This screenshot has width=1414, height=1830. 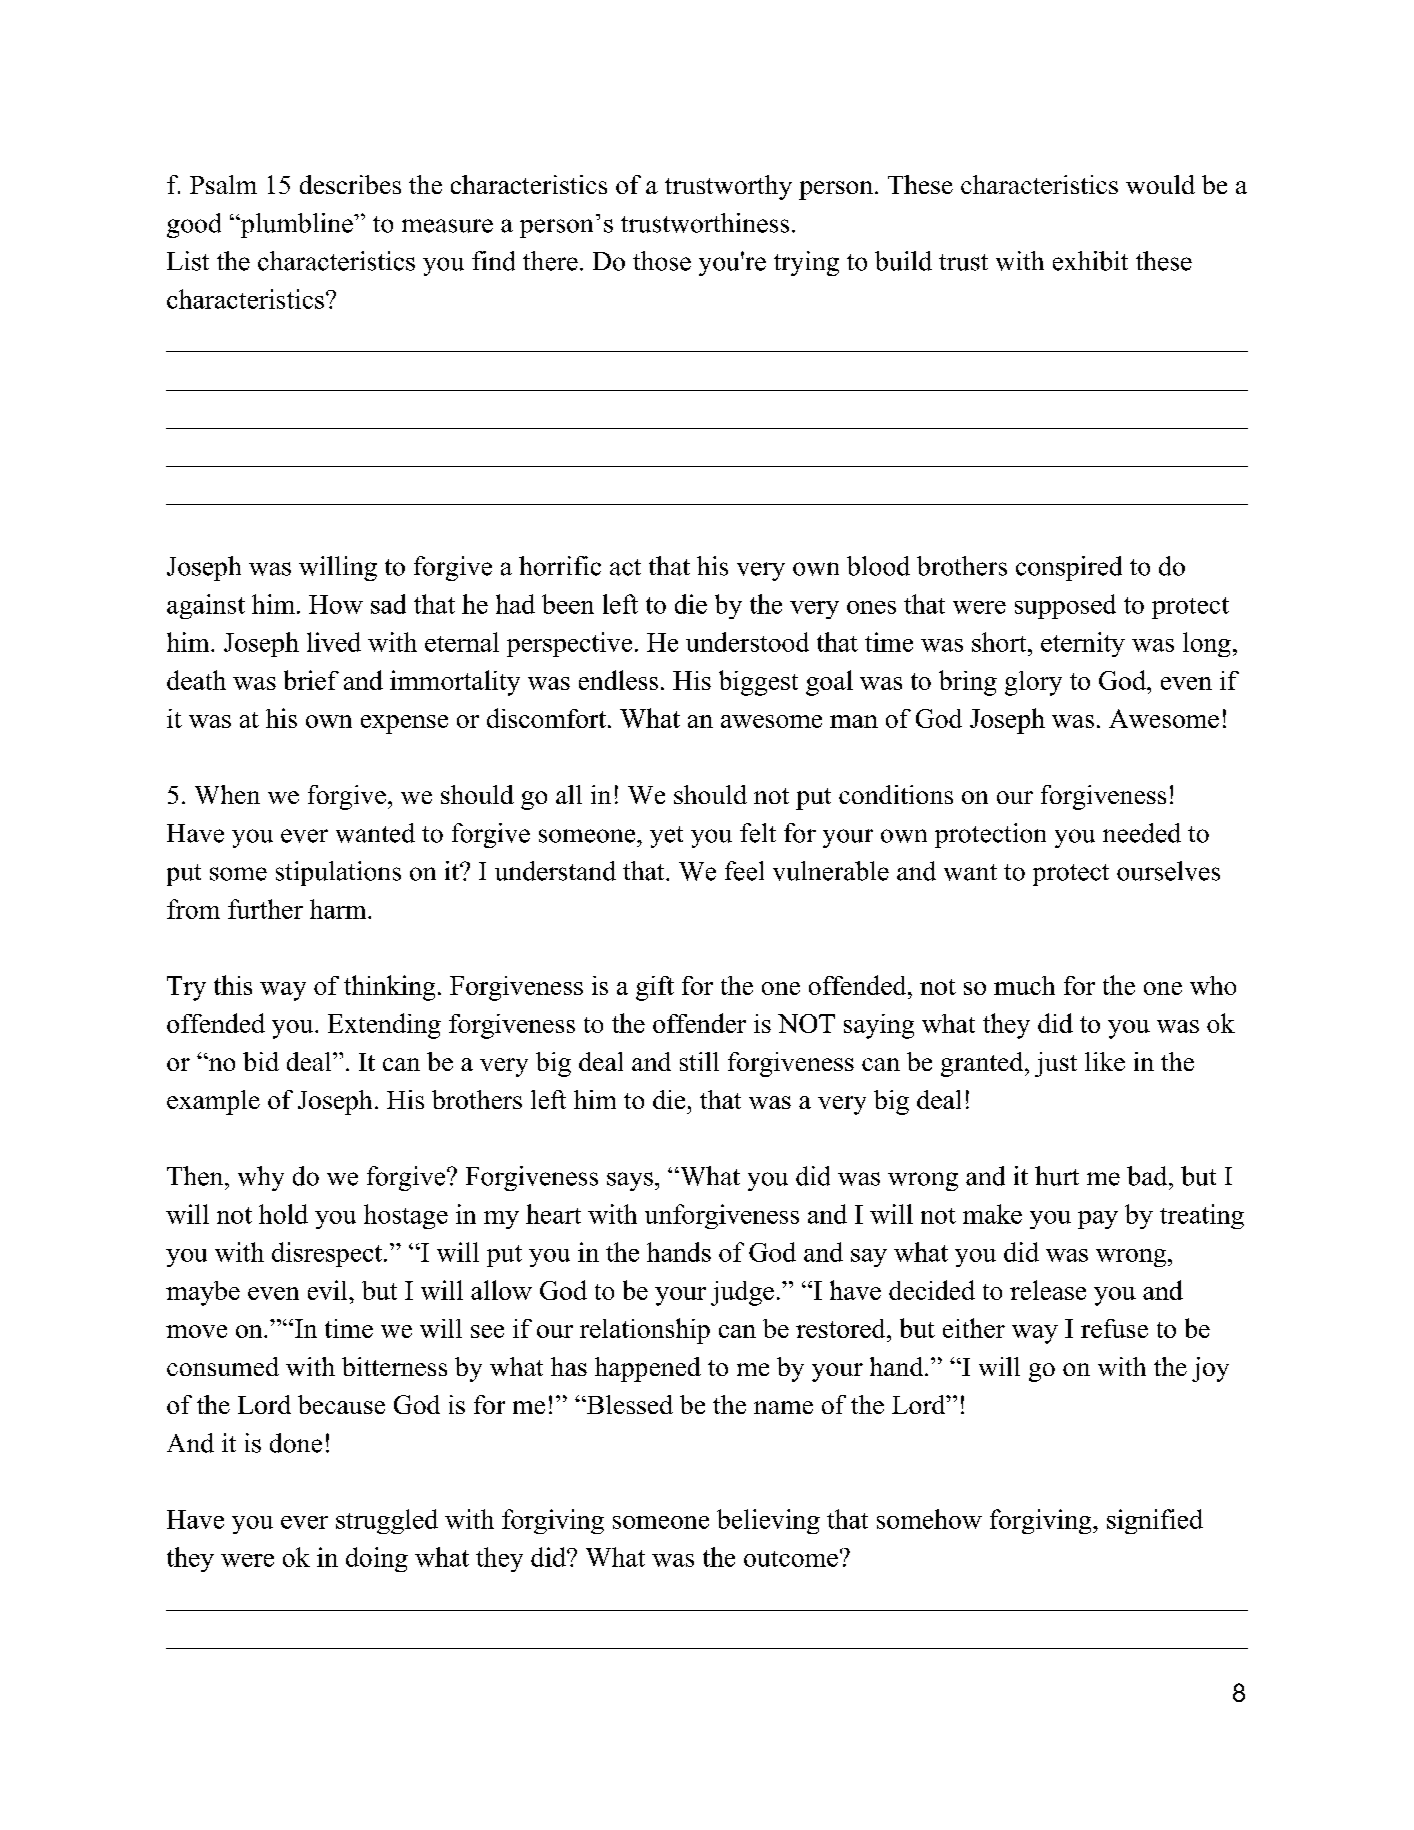 What do you see at coordinates (387, 1521) in the screenshot?
I see `struggled` at bounding box center [387, 1521].
